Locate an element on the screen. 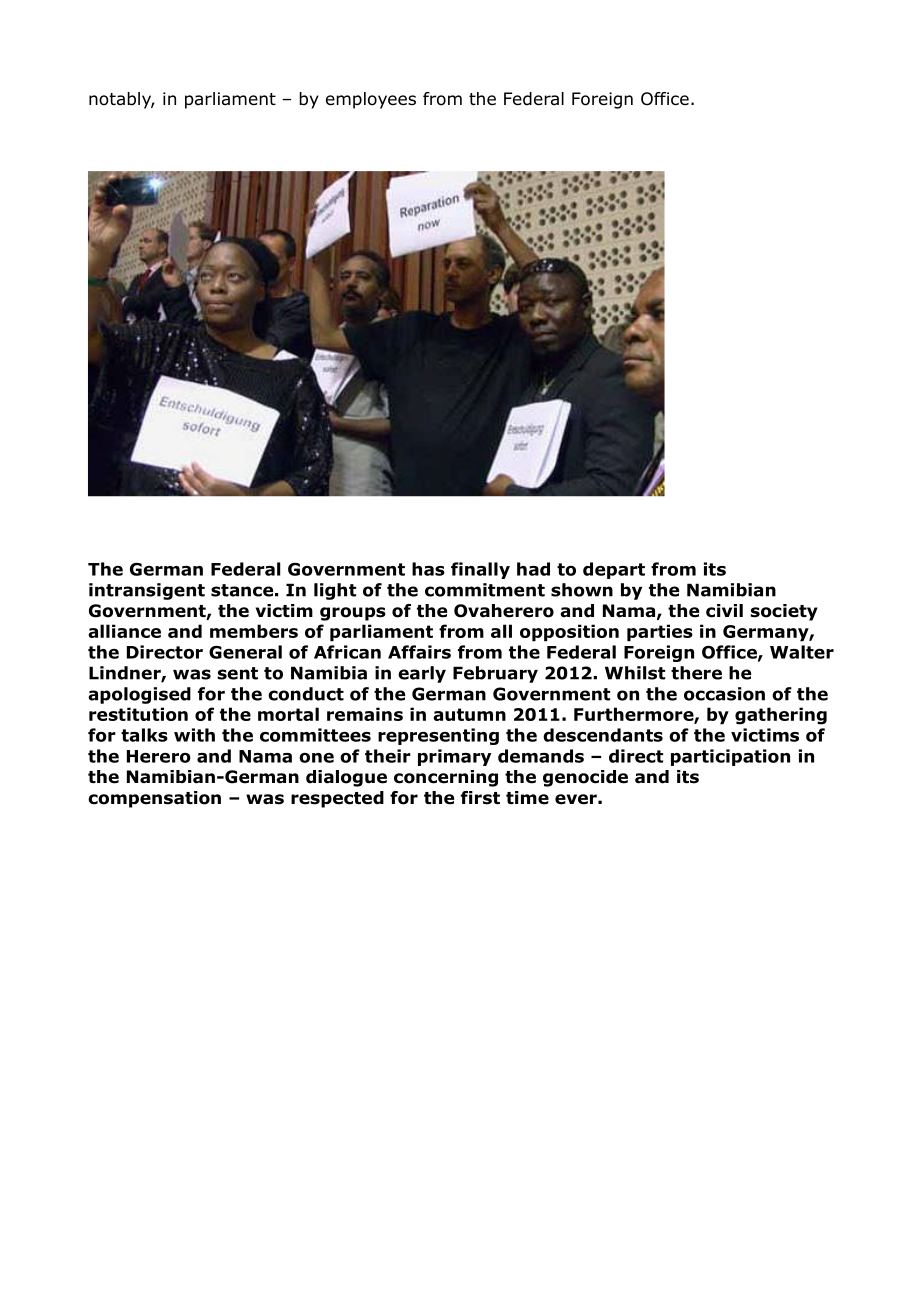 Image resolution: width=924 pixels, height=1308 pixels. employees is located at coordinates (371, 100).
